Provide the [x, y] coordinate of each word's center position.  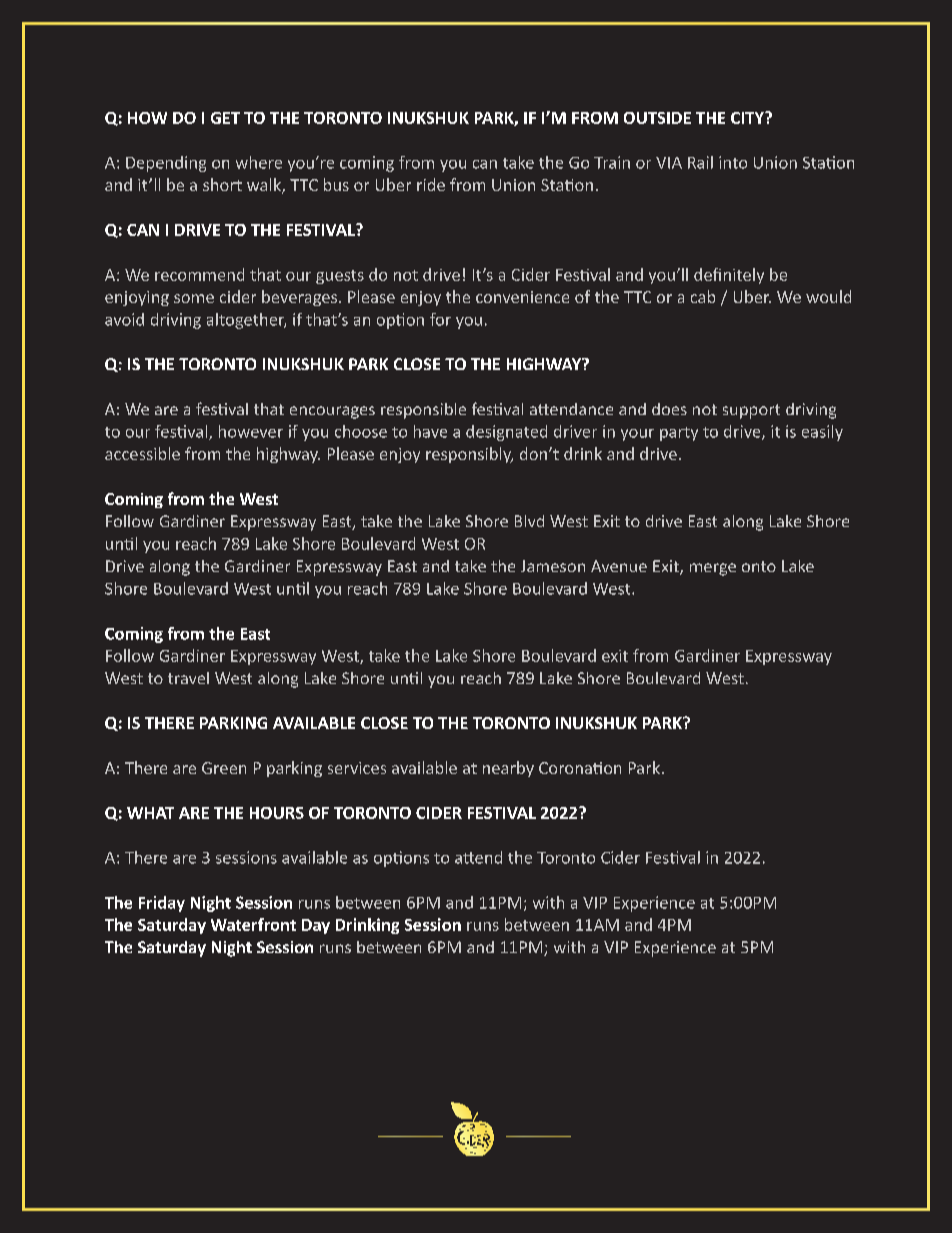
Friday [162, 904]
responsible [423, 411]
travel [188, 678]
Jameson [553, 566]
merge [713, 569]
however [251, 431]
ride [431, 184]
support [751, 411]
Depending [166, 164]
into [733, 162]
